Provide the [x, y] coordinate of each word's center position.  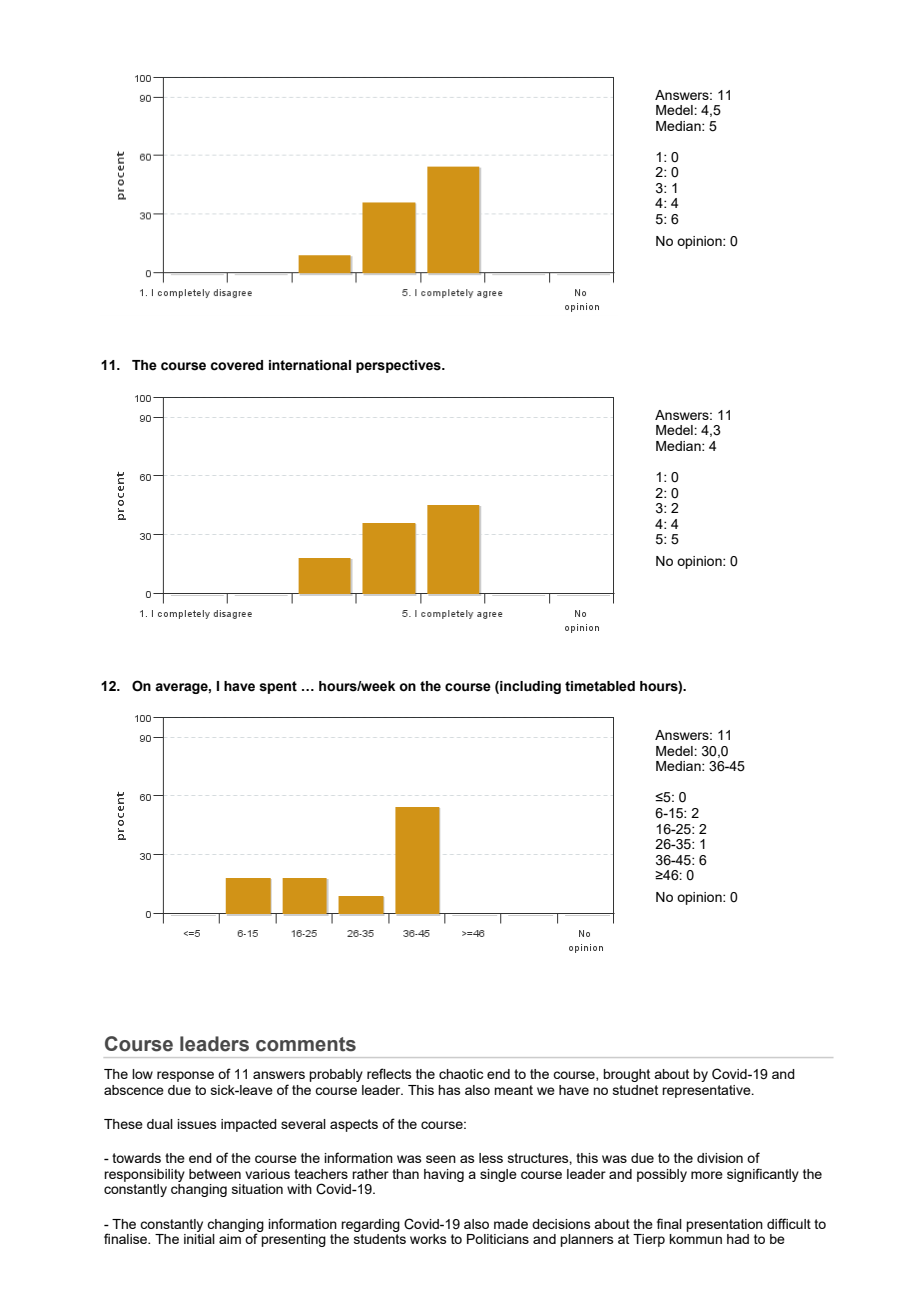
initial [199, 1239]
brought [626, 1075]
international [310, 365]
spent [278, 687]
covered [236, 365]
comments [306, 1044]
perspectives [399, 366]
